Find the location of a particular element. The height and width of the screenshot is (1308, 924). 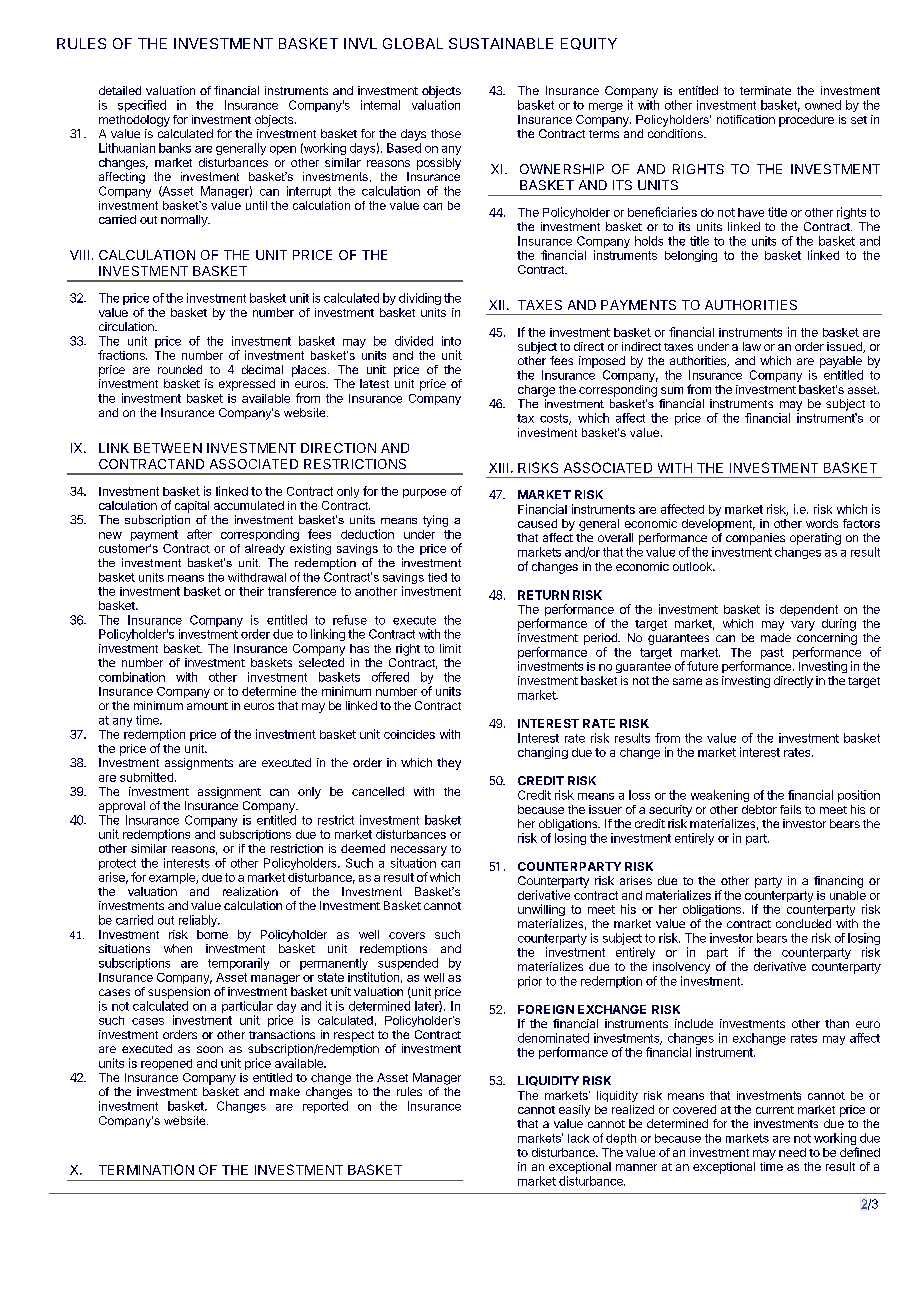

SUSTAINABLE is located at coordinates (501, 43).
